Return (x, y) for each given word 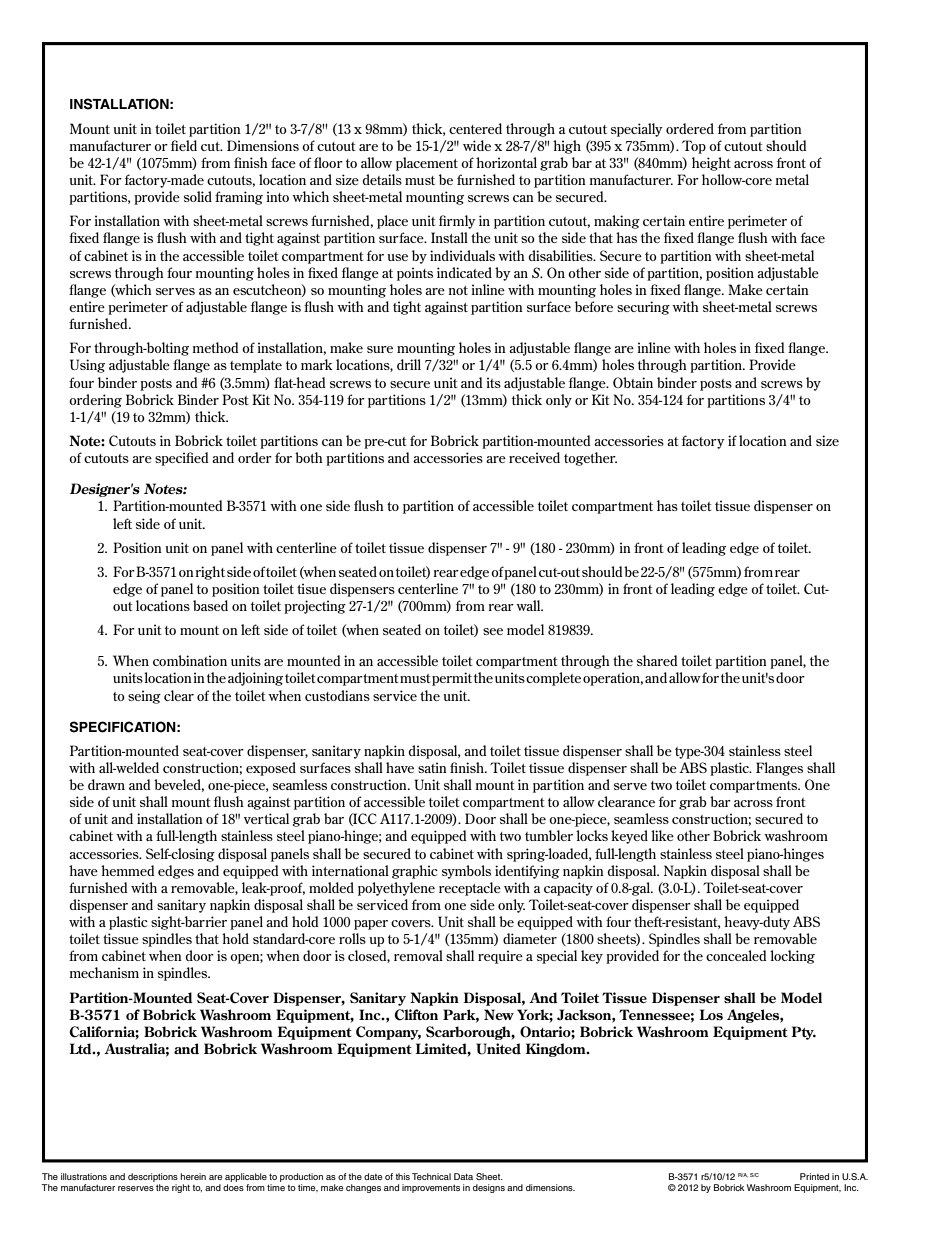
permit (452, 679)
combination (190, 660)
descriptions (153, 1177)
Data (463, 1176)
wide (477, 145)
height (711, 164)
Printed (814, 1176)
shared (657, 660)
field (184, 145)
